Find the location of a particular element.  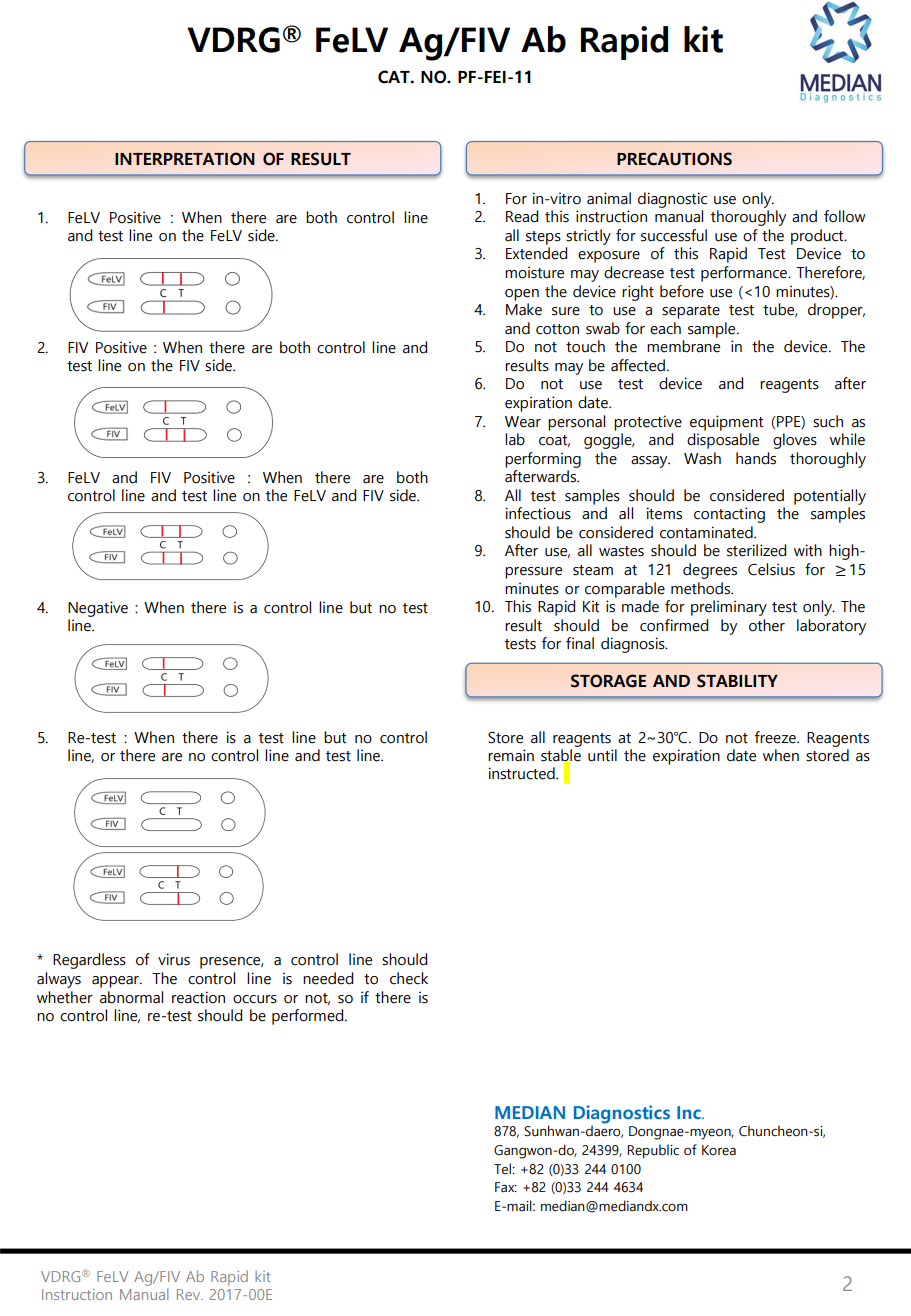

Rev is located at coordinates (190, 1294).
